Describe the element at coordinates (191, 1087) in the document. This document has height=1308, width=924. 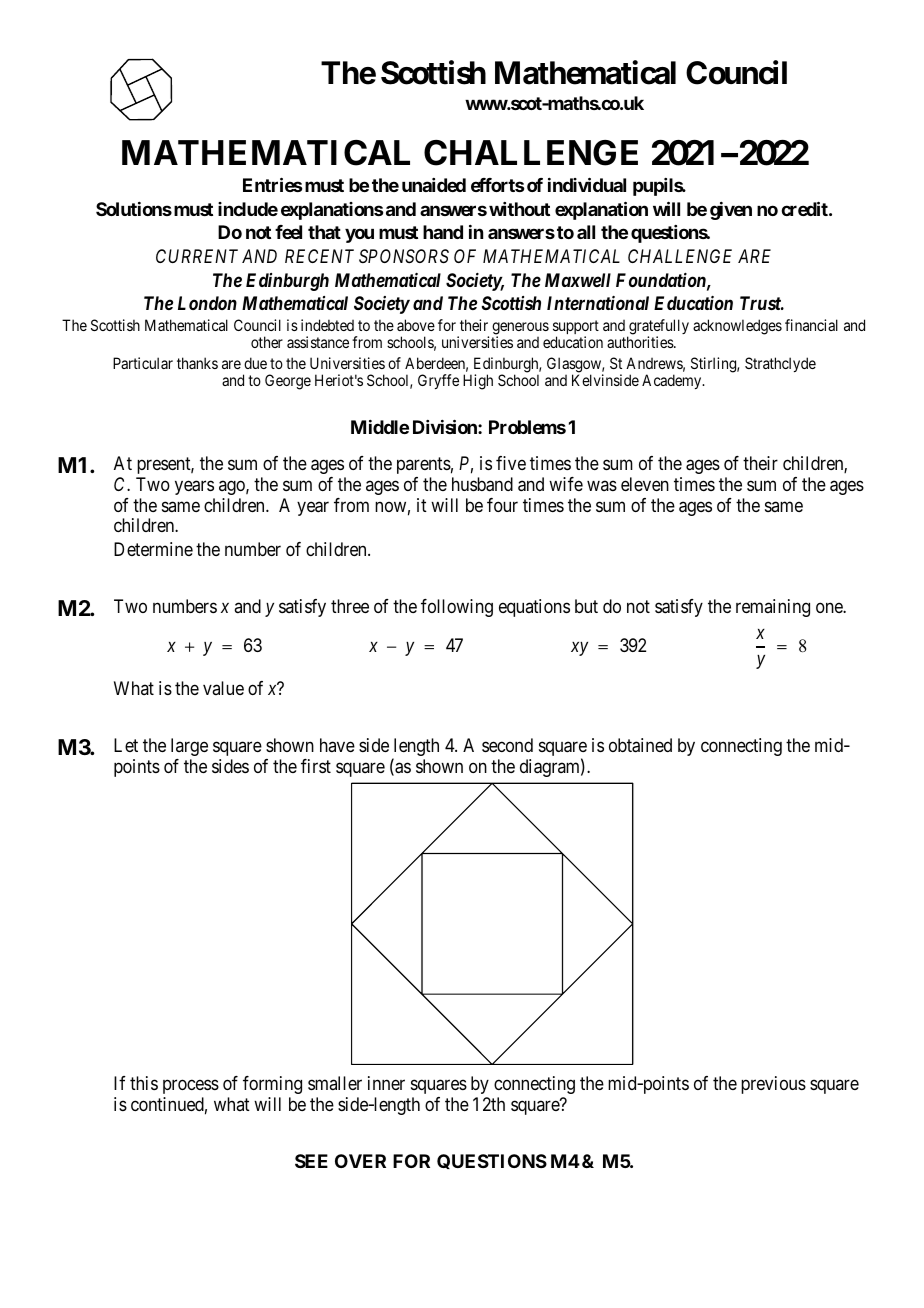
I see `process` at that location.
